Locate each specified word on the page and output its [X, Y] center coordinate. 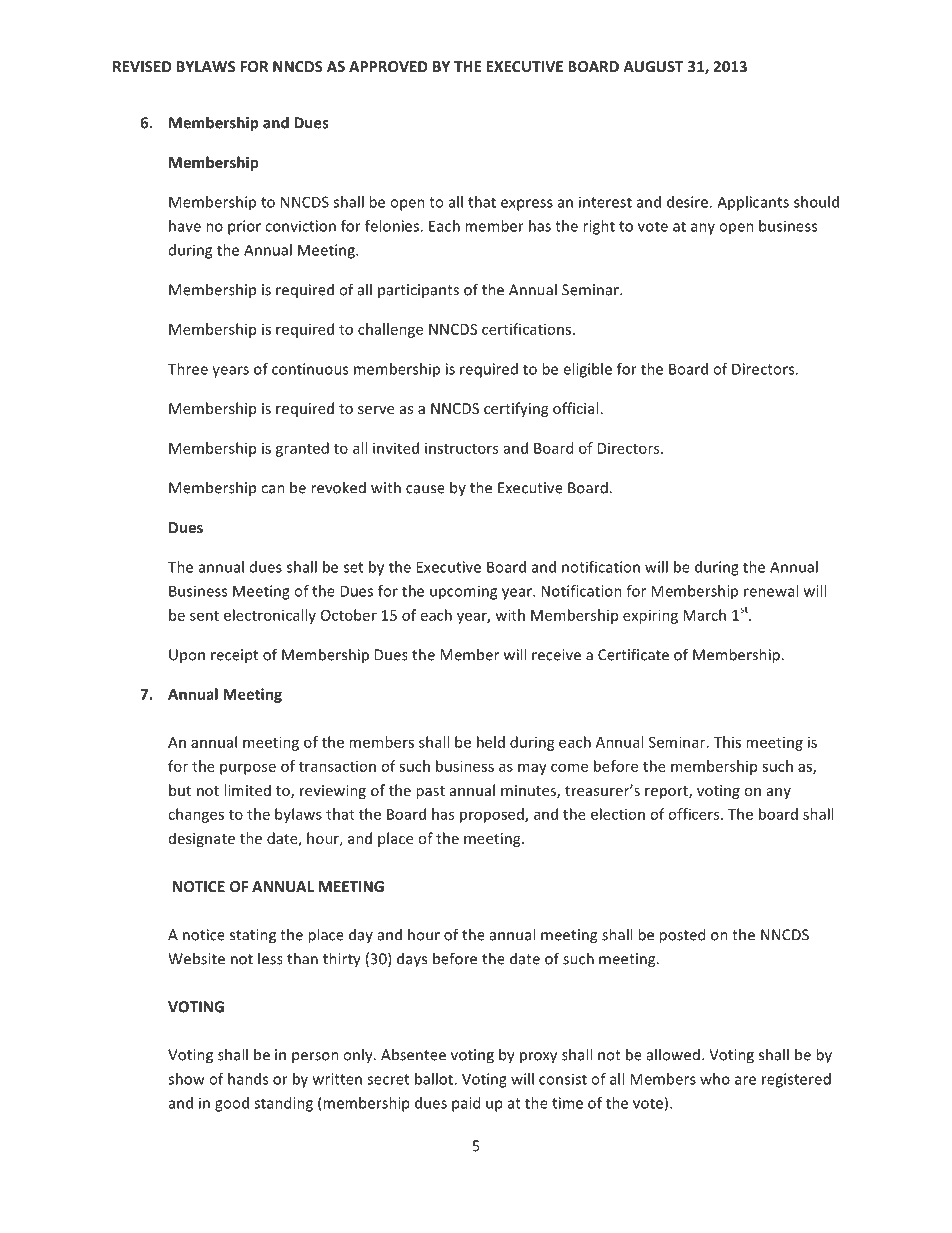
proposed [493, 815]
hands [248, 1079]
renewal [771, 591]
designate [202, 839]
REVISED [142, 66]
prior [244, 227]
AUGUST [653, 66]
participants [418, 291]
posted [682, 936]
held [491, 742]
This [727, 742]
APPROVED [388, 66]
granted [302, 449]
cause [425, 489]
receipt [234, 656]
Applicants [753, 203]
